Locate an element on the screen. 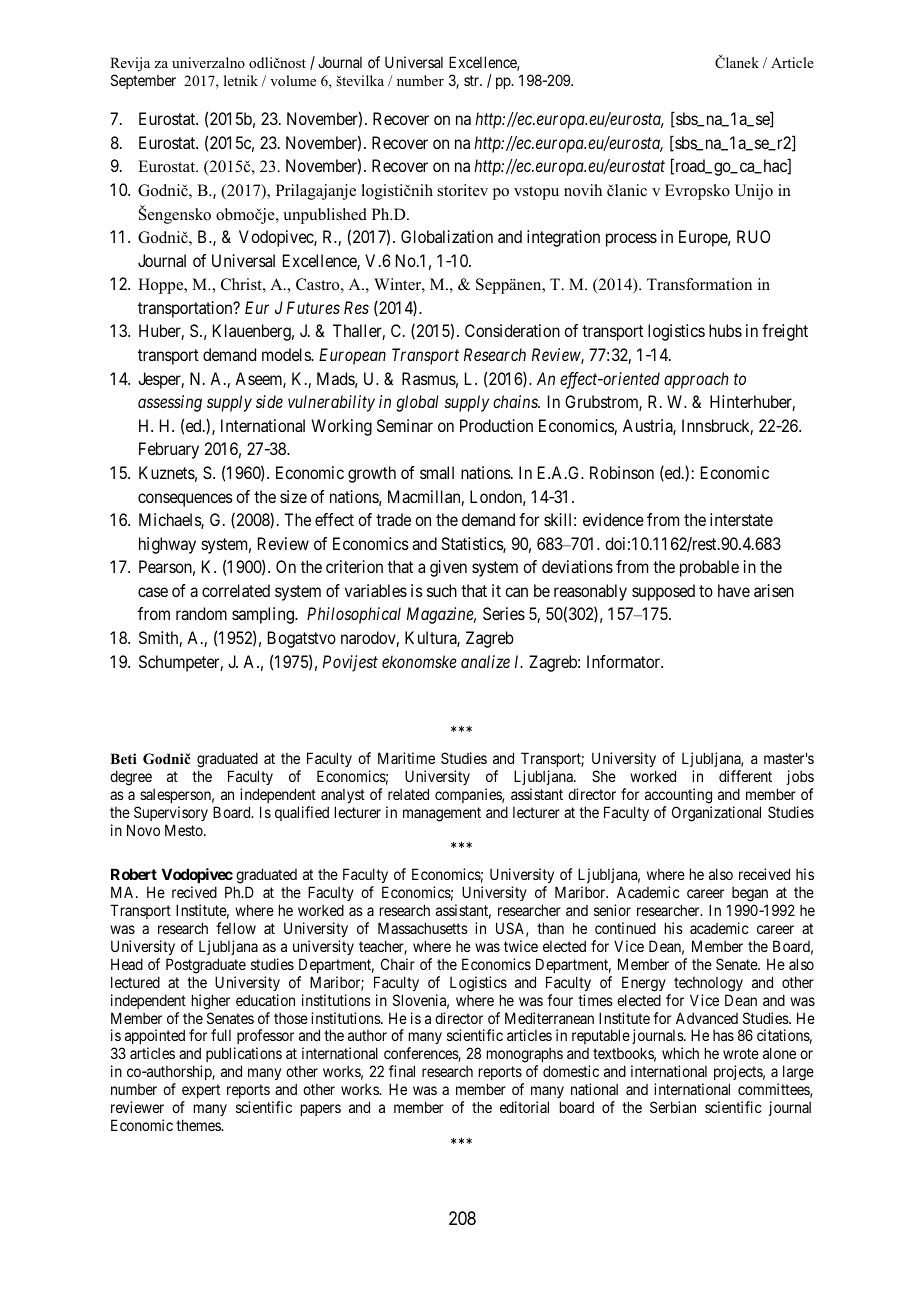  expert is located at coordinates (201, 1091).
